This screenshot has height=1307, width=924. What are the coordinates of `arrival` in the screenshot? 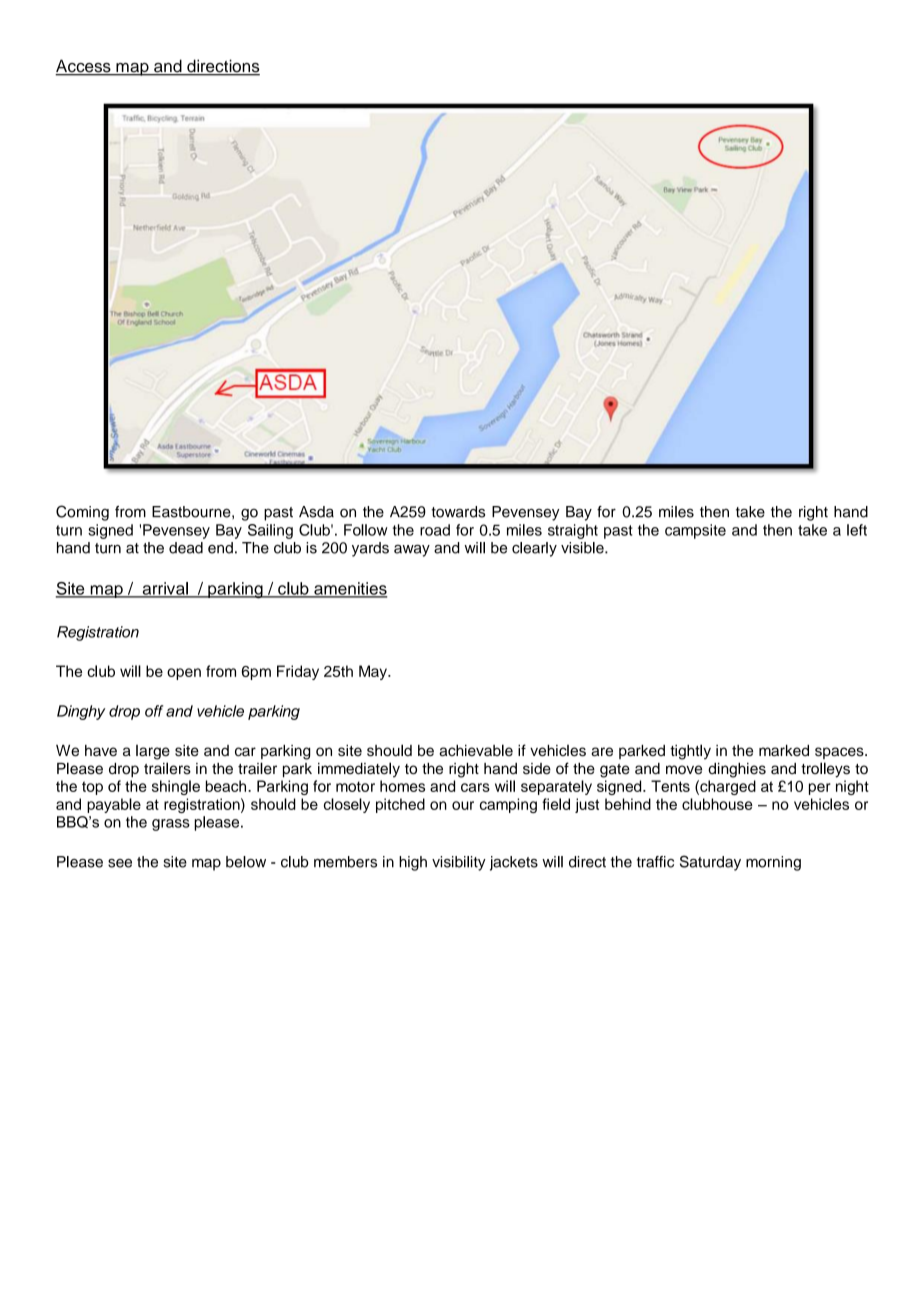 It's located at (165, 589).
